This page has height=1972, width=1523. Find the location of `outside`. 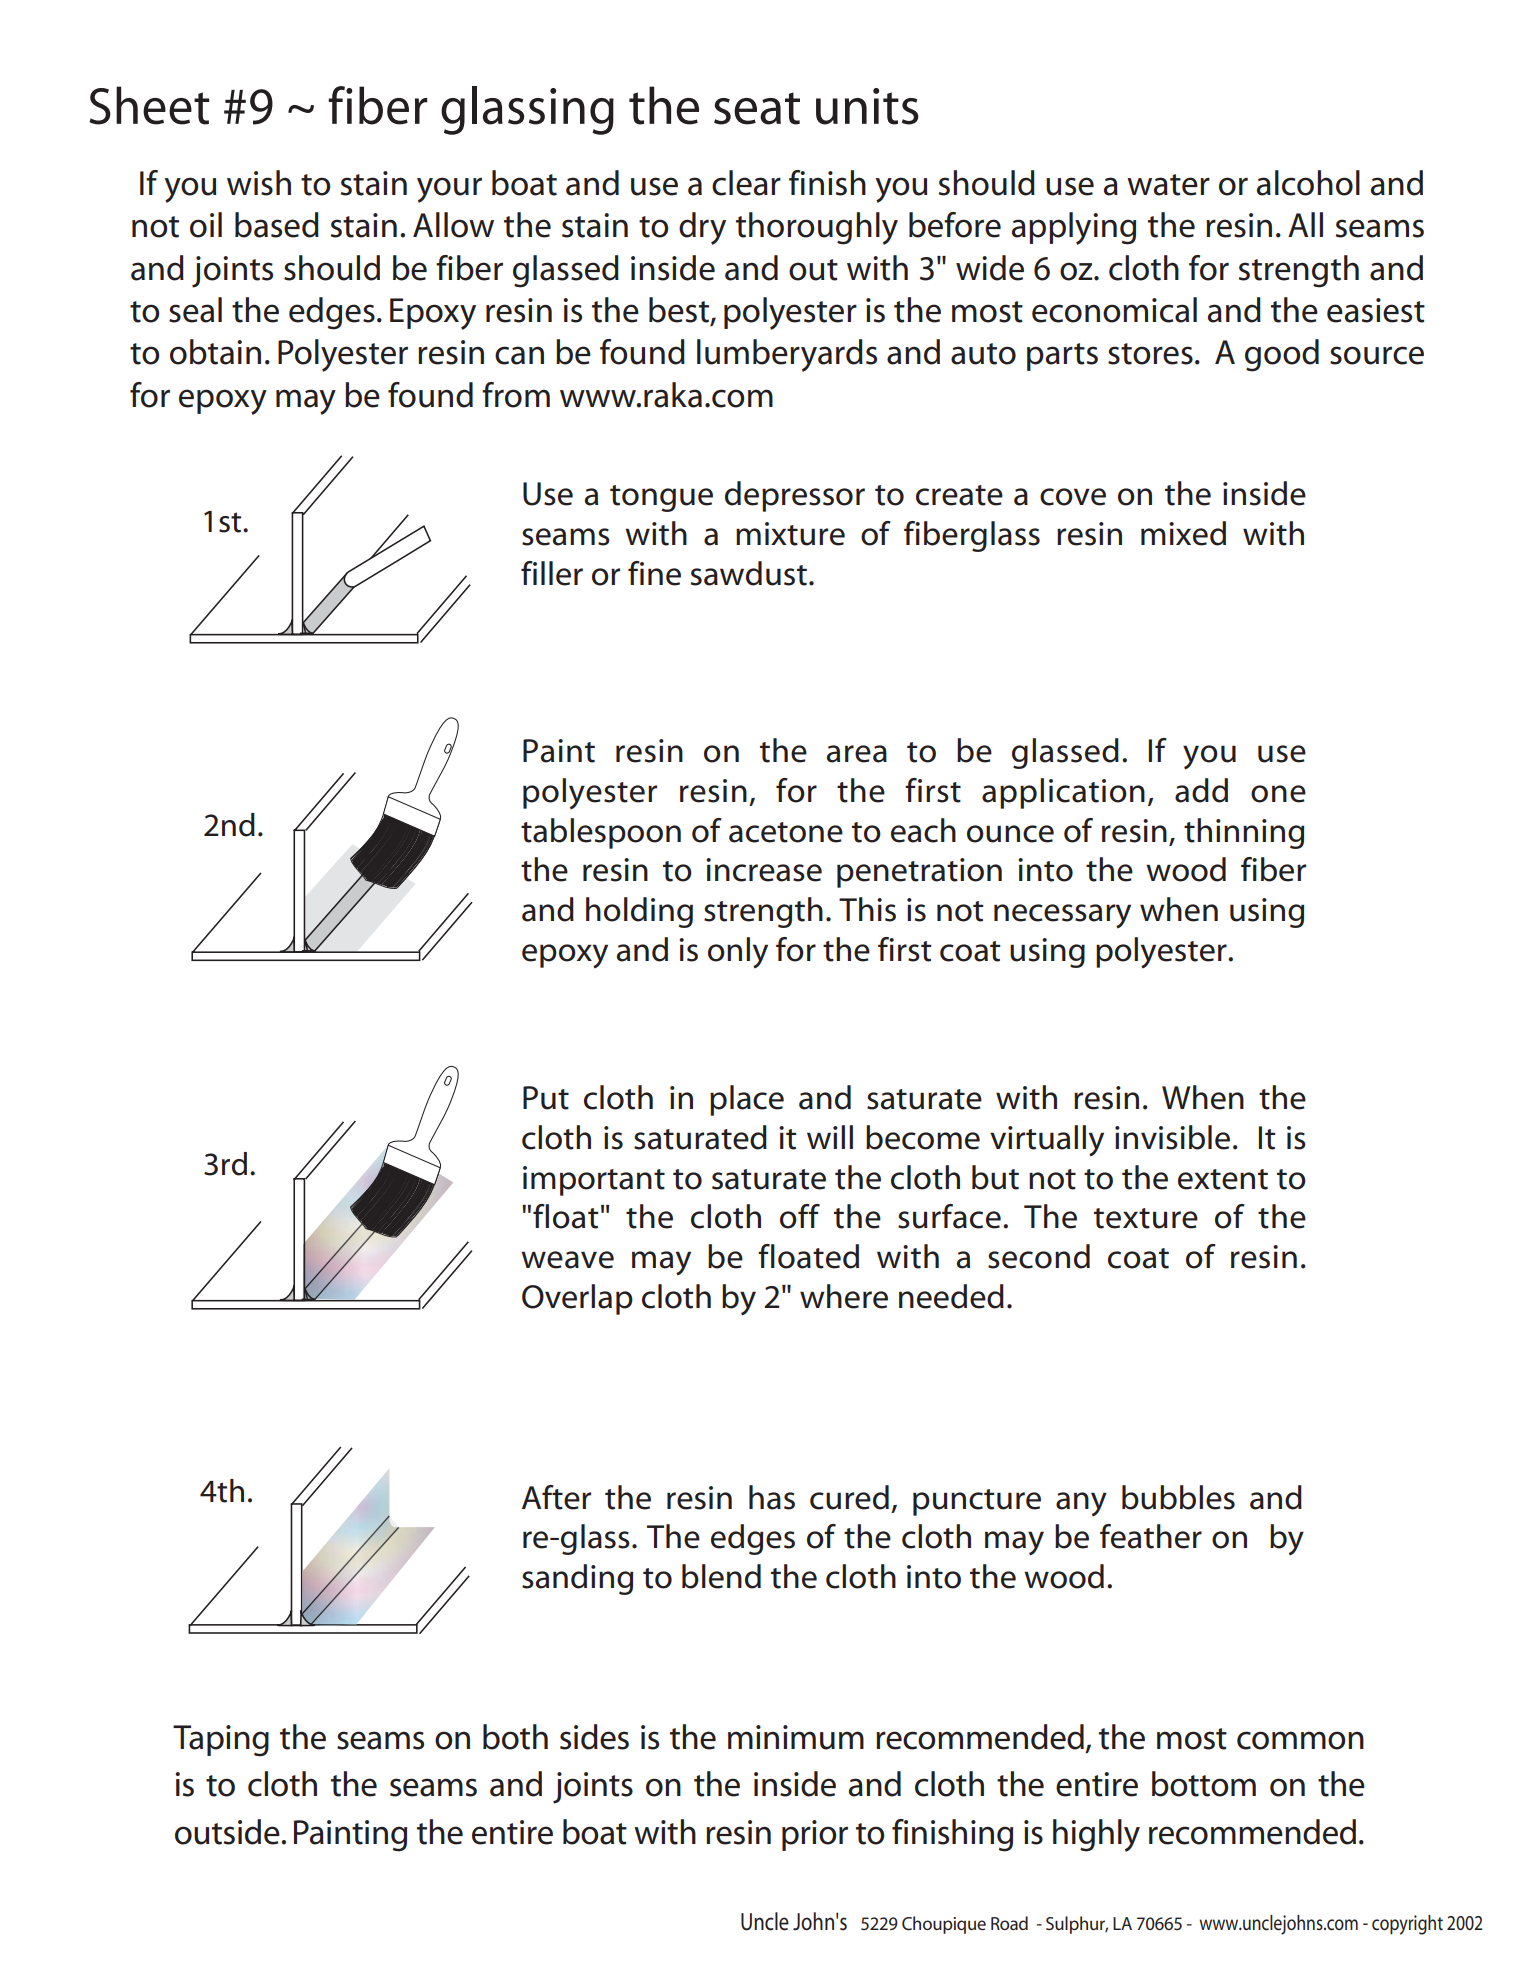

outside is located at coordinates (228, 1832).
